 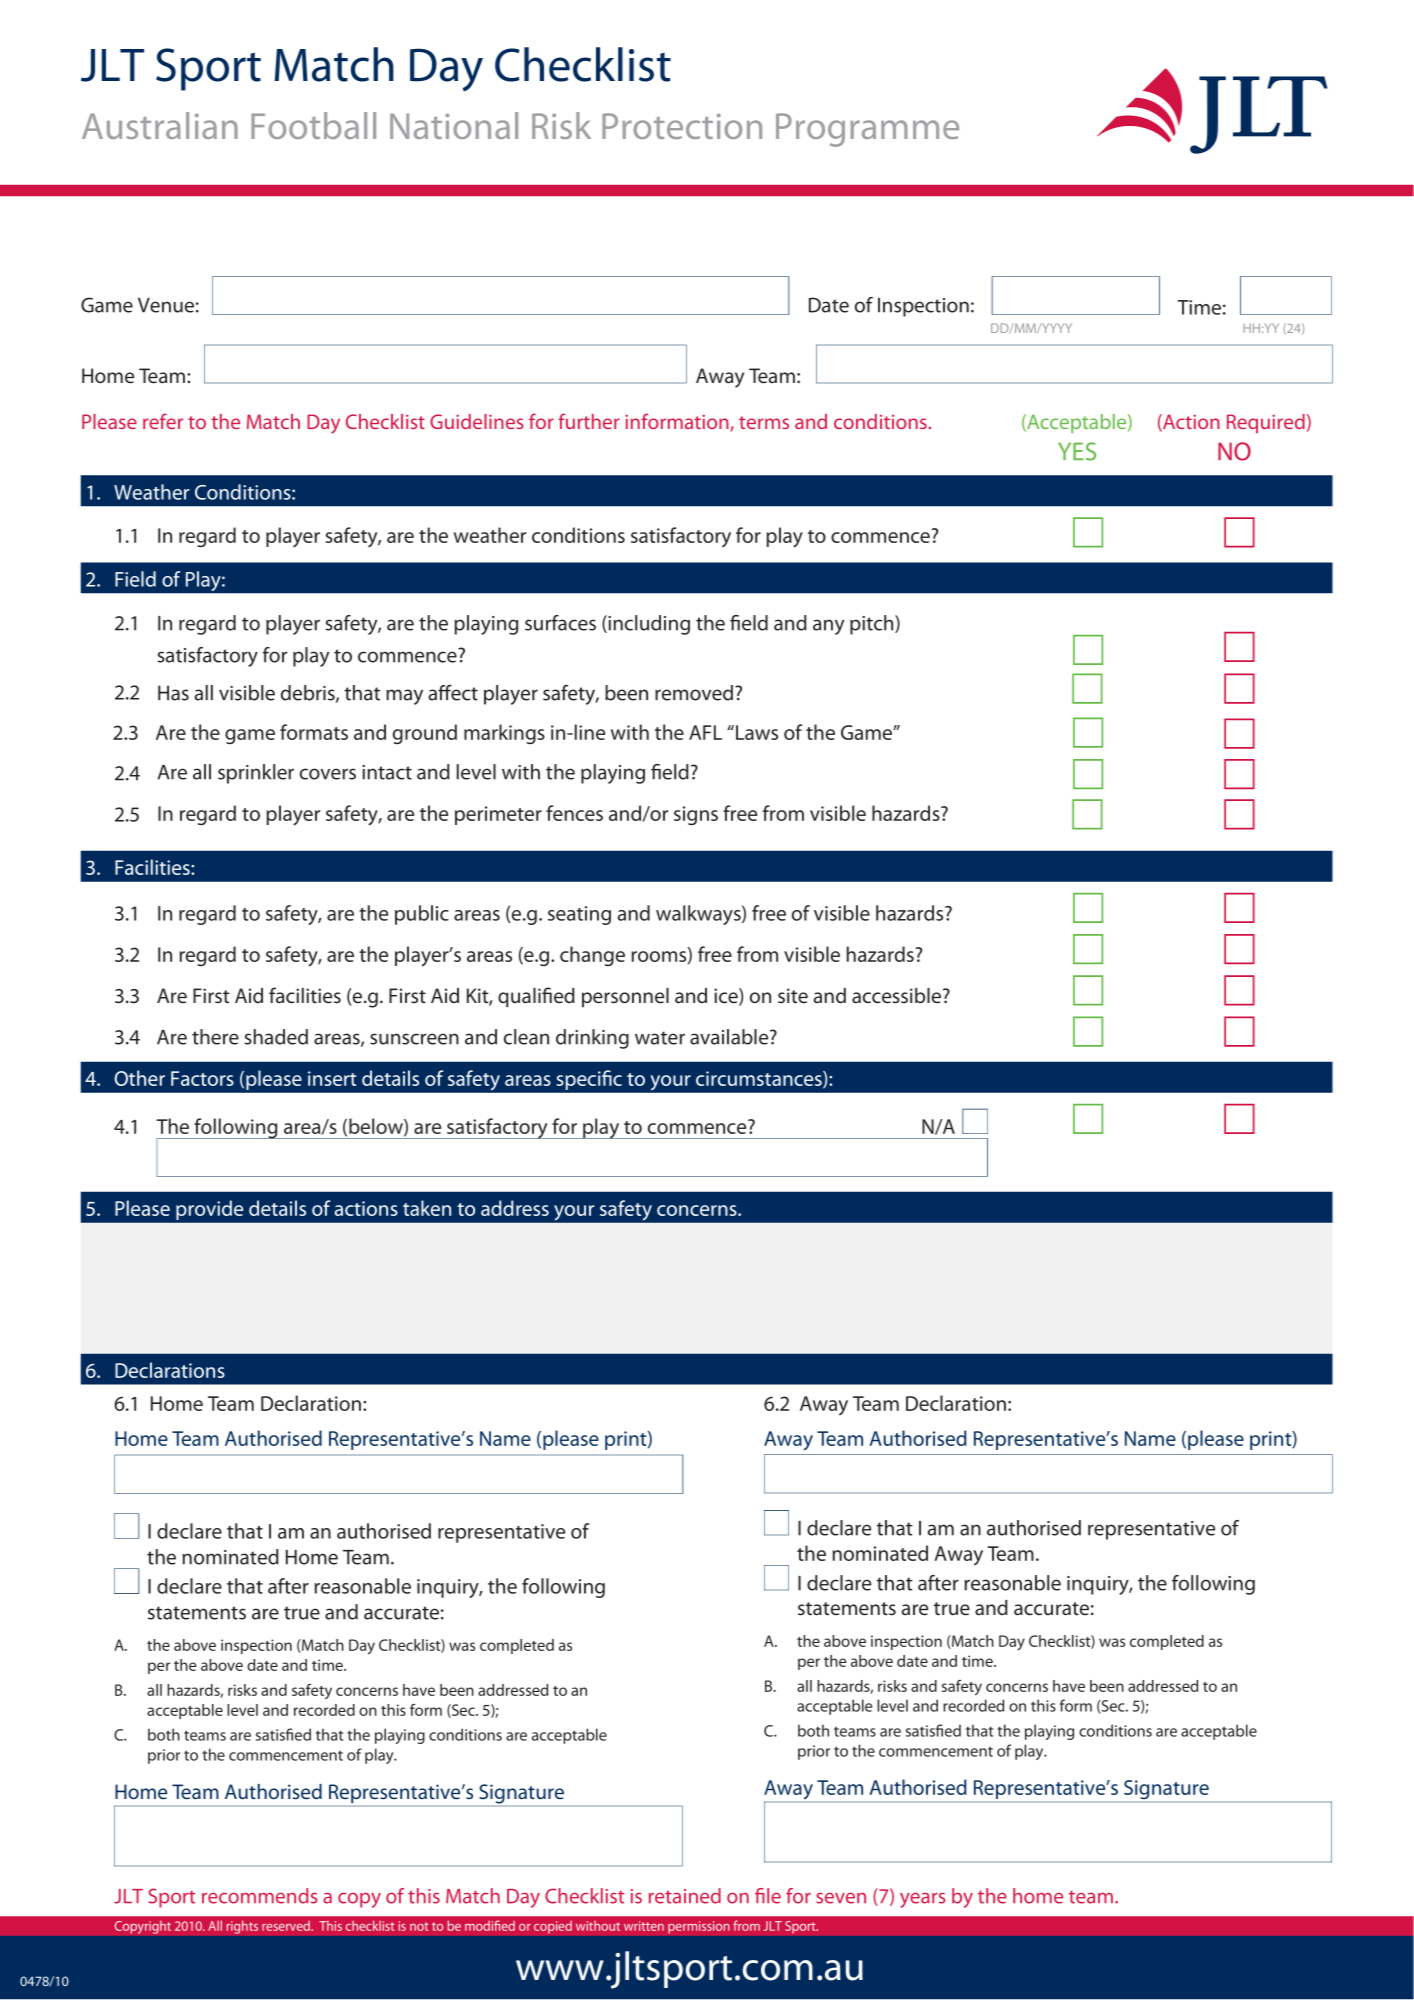 I want to click on years, so click(x=923, y=1900).
